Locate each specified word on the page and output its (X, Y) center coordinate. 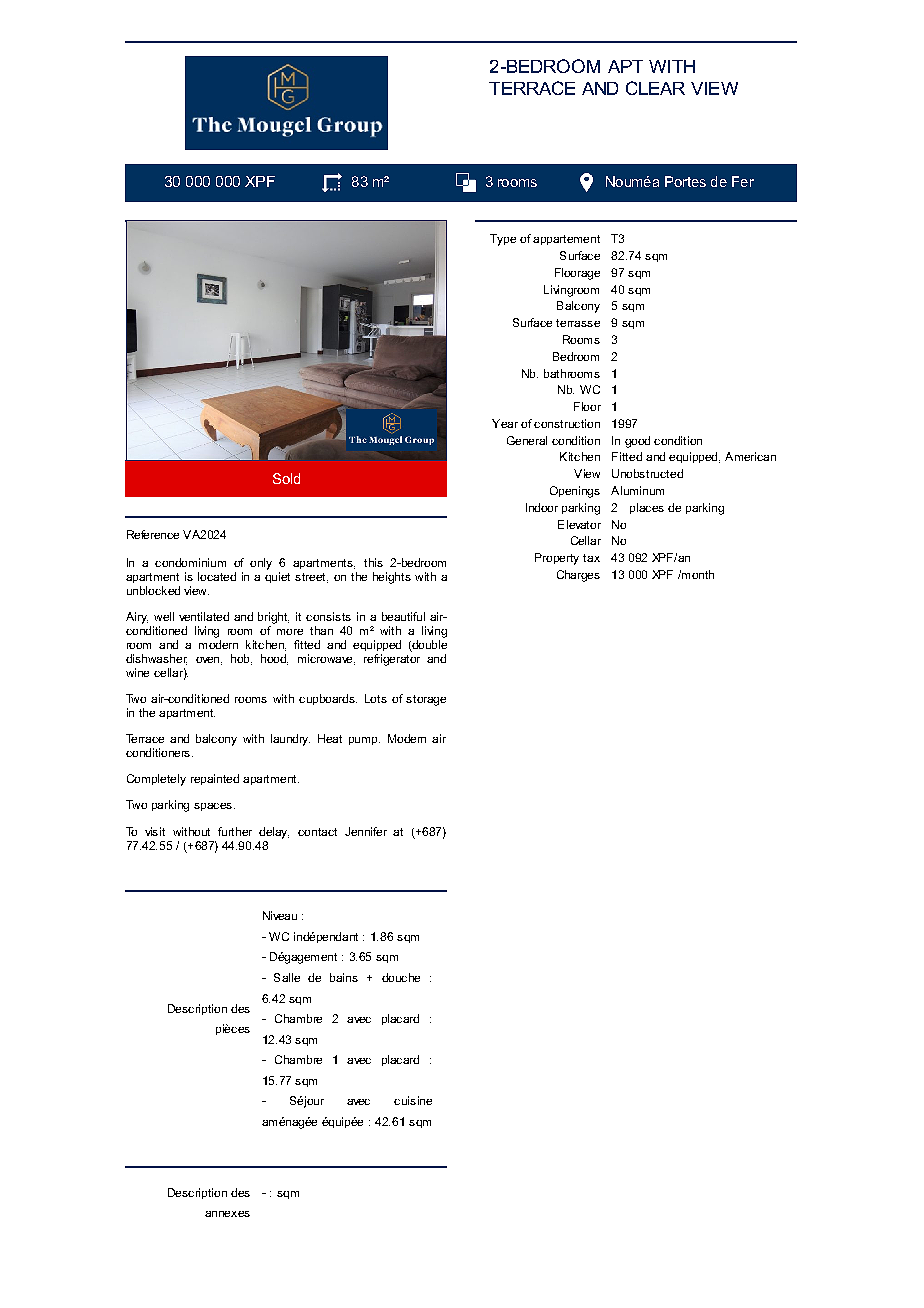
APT (625, 66)
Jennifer (366, 831)
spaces (213, 807)
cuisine (413, 1100)
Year (505, 423)
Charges (578, 576)
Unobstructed (647, 473)
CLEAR (655, 88)
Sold (286, 478)
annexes (227, 1214)
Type (503, 240)
